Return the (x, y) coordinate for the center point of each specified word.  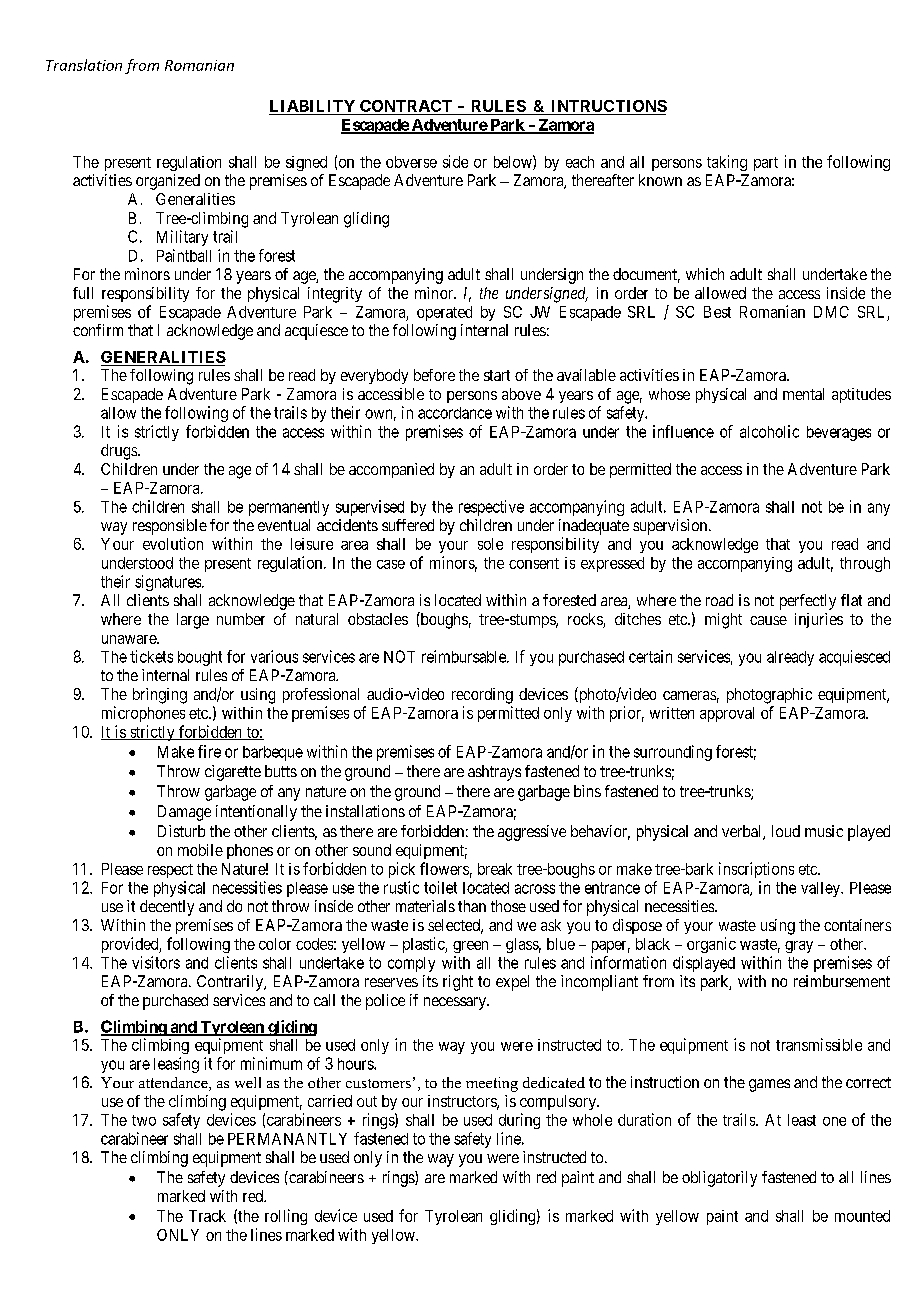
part (766, 164)
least (802, 1120)
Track (207, 1216)
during (519, 1121)
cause (768, 620)
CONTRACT (406, 106)
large (193, 621)
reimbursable (465, 656)
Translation (84, 65)
